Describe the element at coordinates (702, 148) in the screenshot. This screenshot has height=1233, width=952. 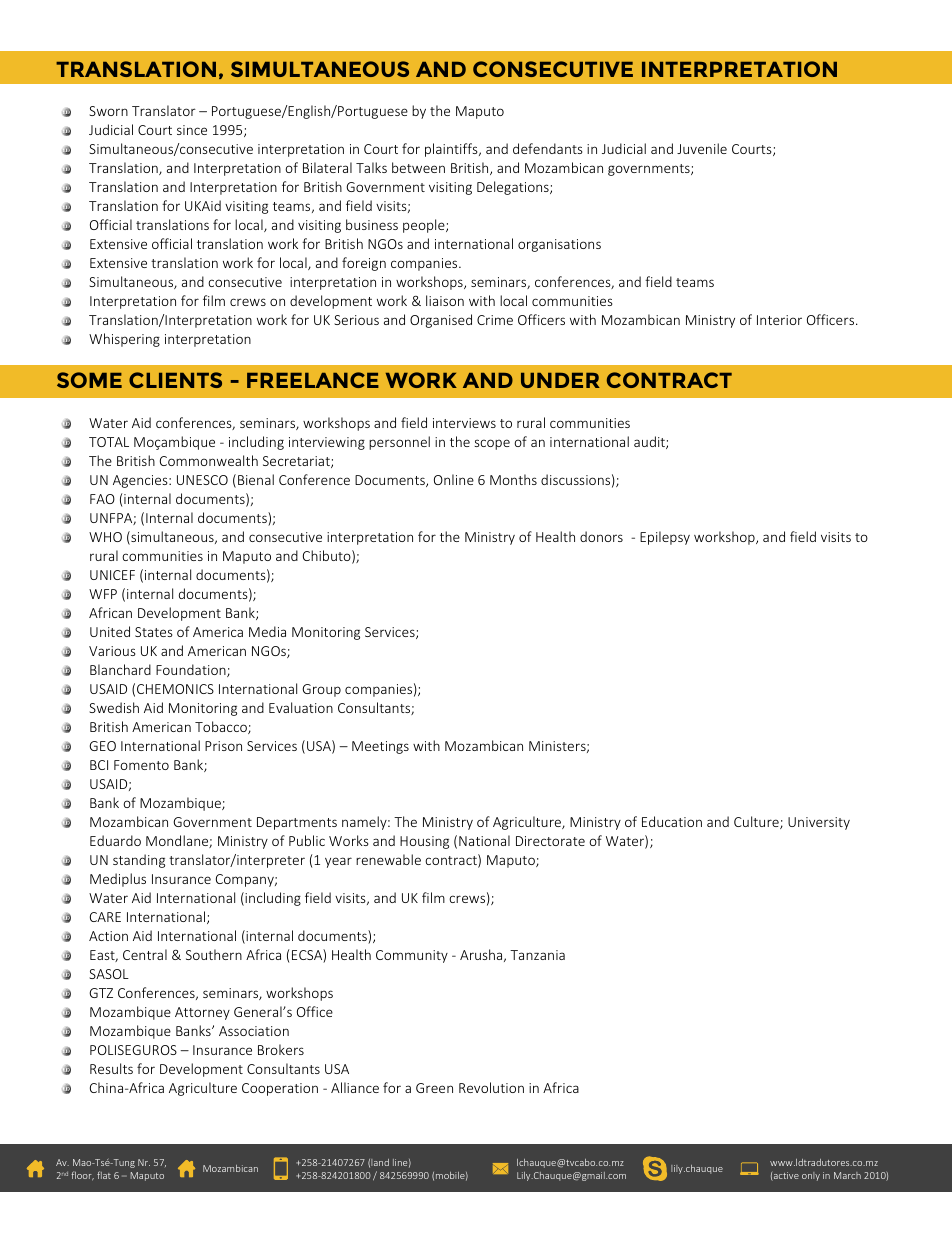
I see `Juvenile` at that location.
